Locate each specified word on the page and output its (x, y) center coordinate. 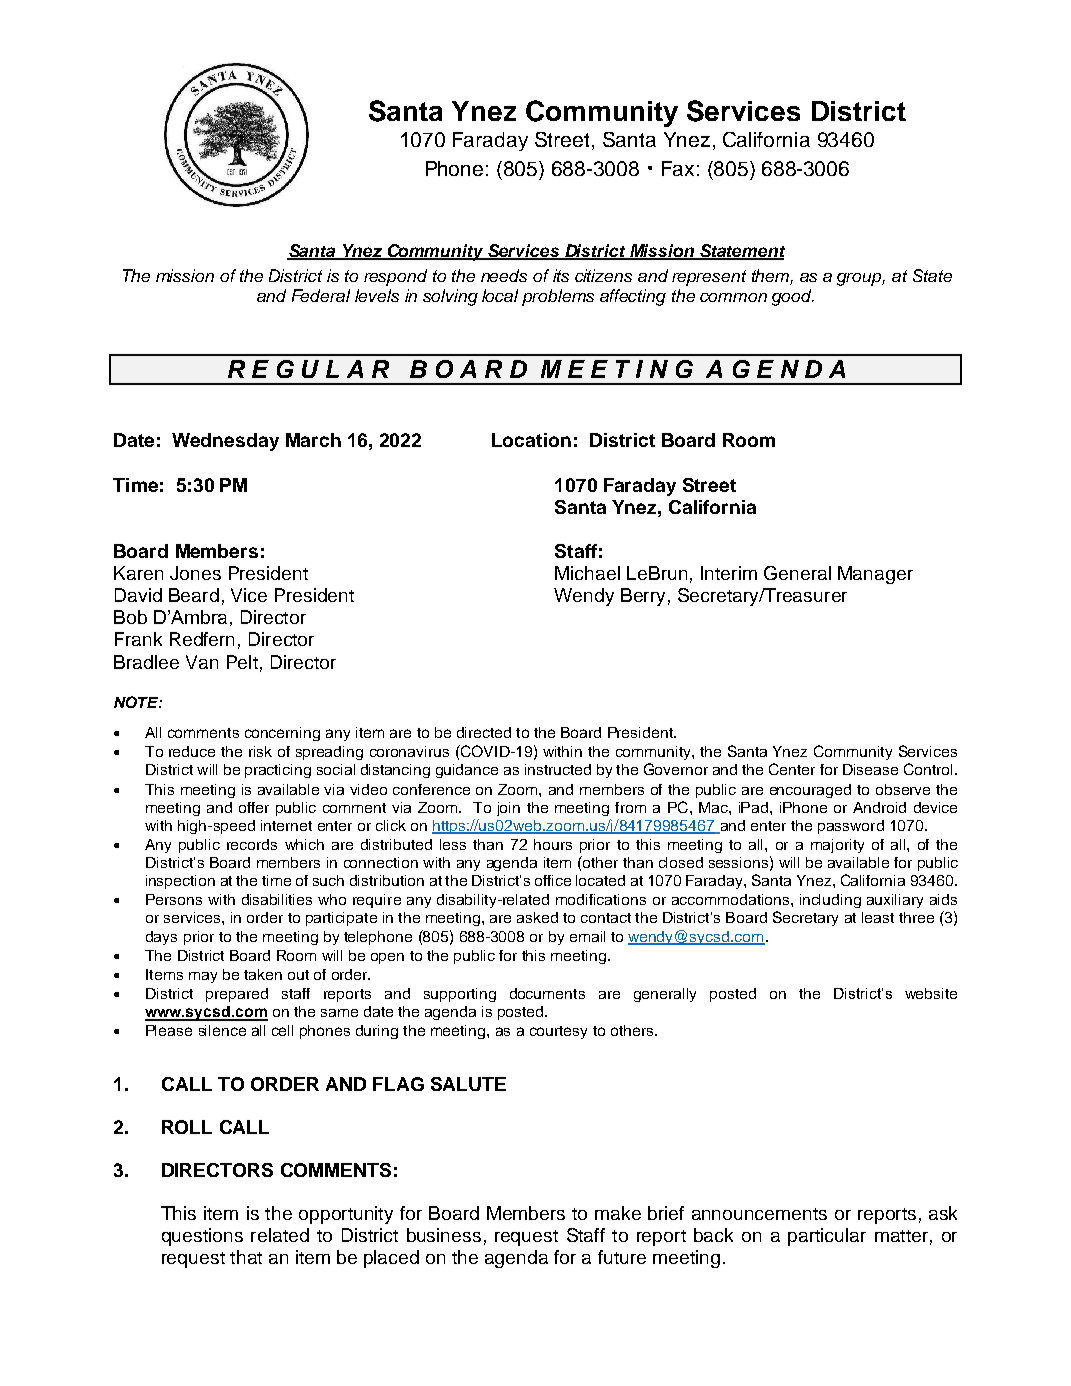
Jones (195, 573)
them (771, 277)
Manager (875, 575)
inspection (180, 882)
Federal (321, 295)
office (553, 880)
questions (202, 1237)
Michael (587, 573)
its (561, 275)
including (830, 901)
